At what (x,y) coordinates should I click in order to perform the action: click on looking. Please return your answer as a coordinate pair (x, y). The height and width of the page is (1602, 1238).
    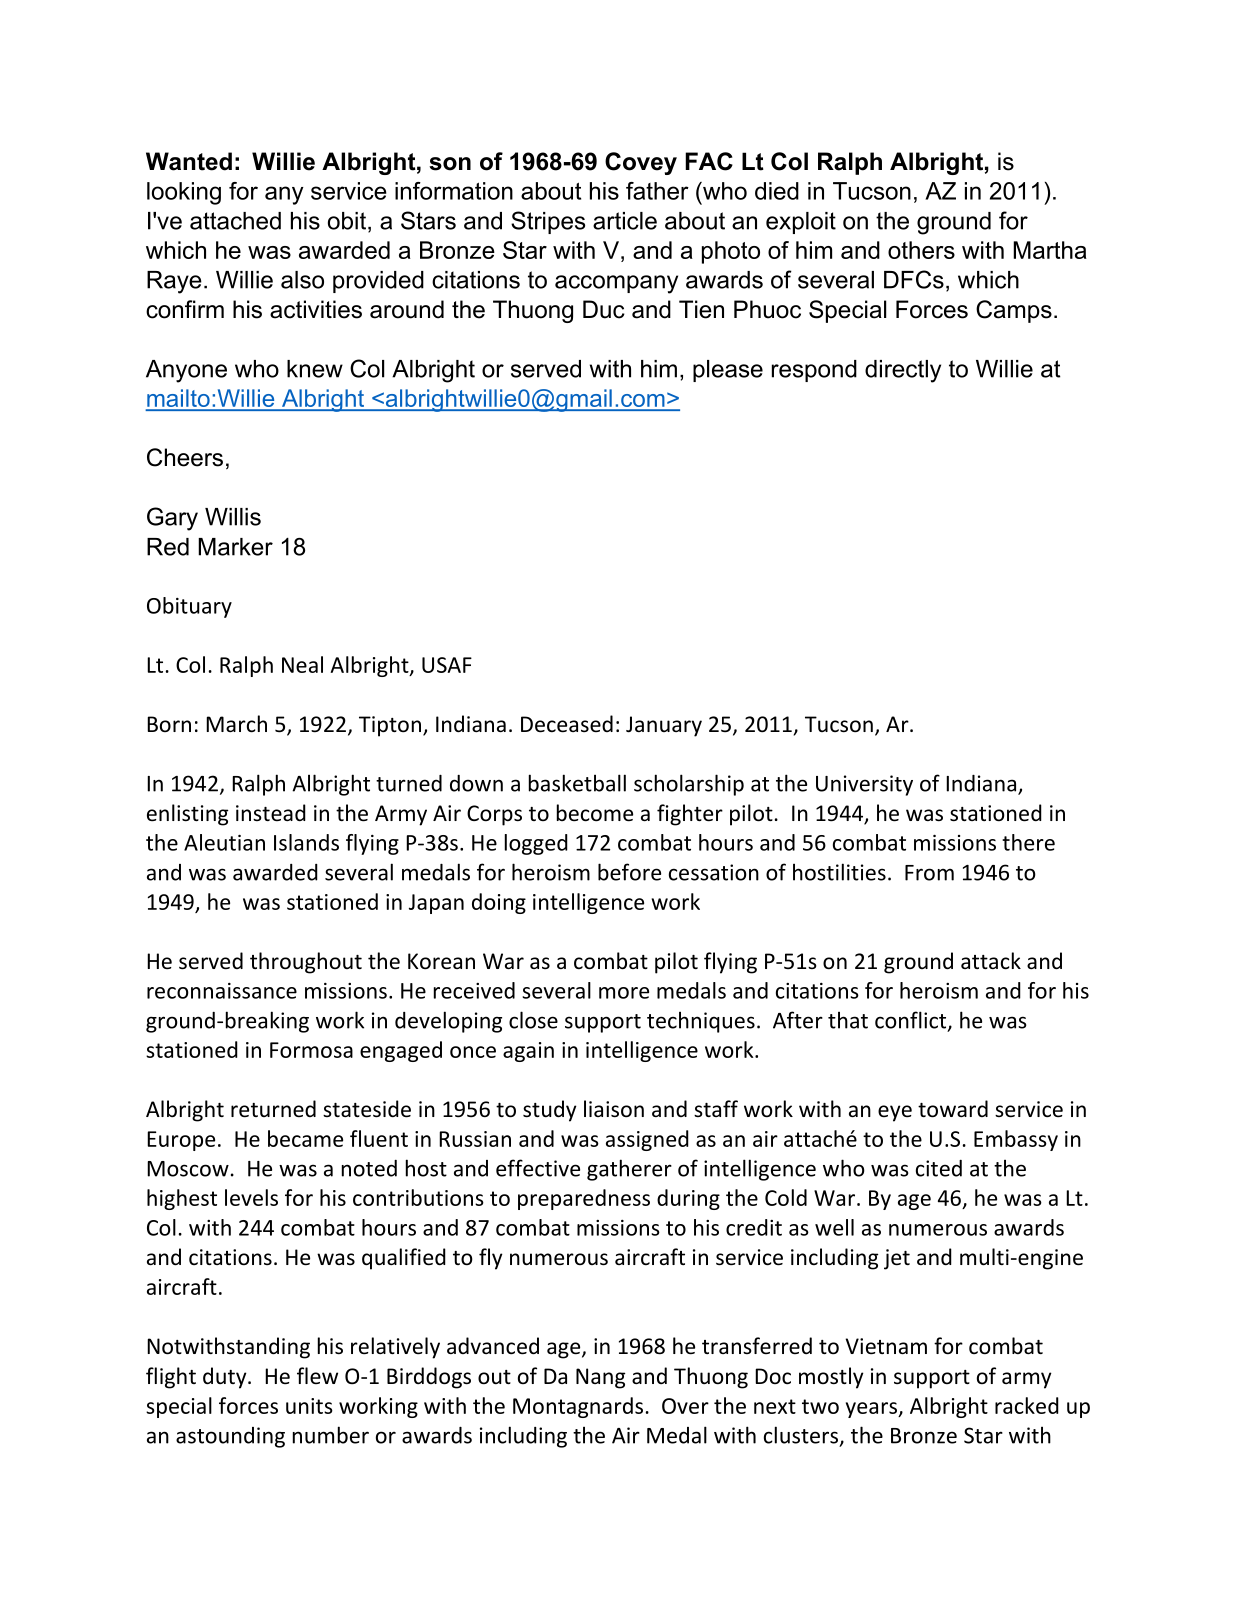
    Looking at the image, I should click on (184, 193).
